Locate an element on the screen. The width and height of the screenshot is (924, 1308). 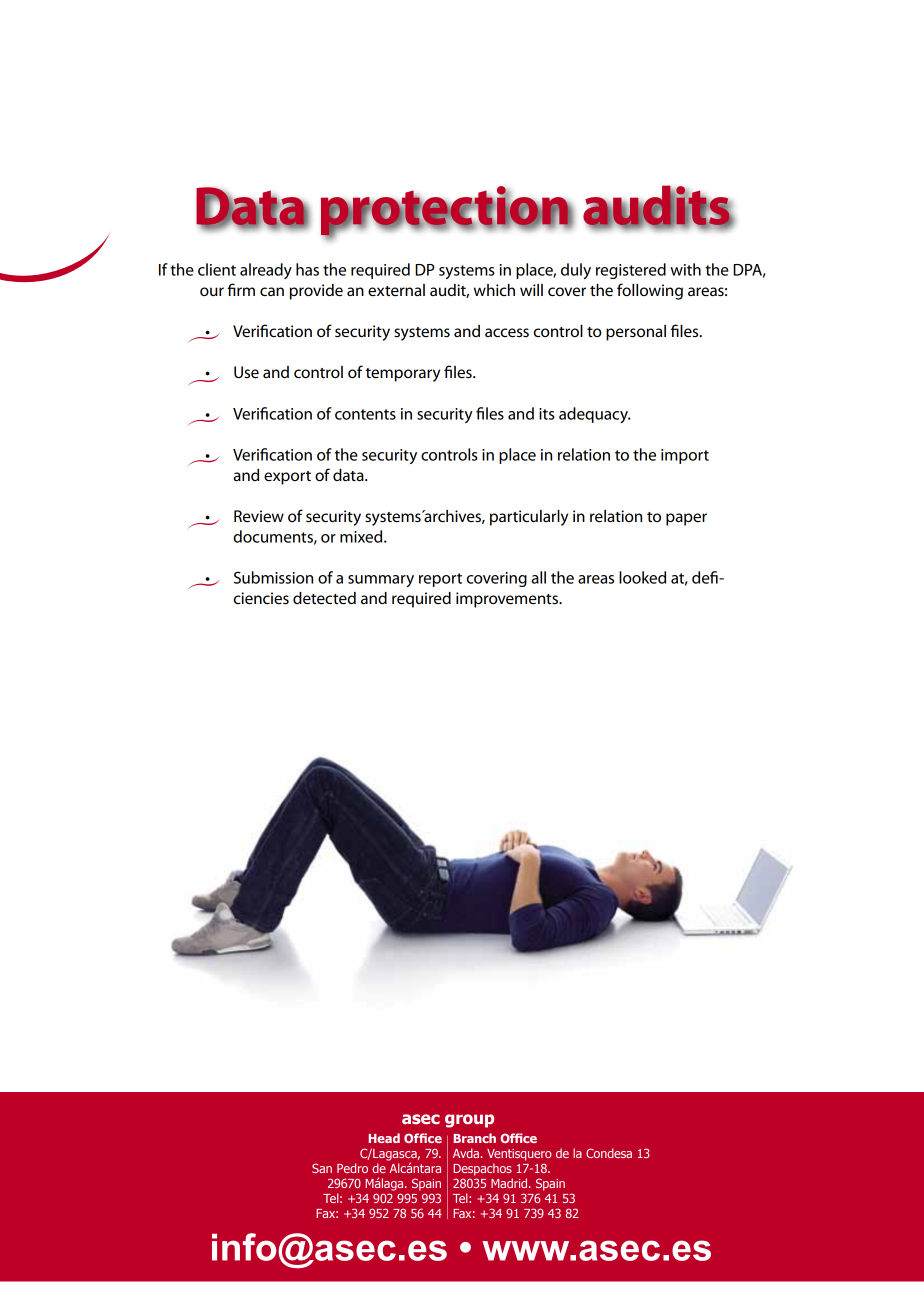
which is located at coordinates (494, 290).
